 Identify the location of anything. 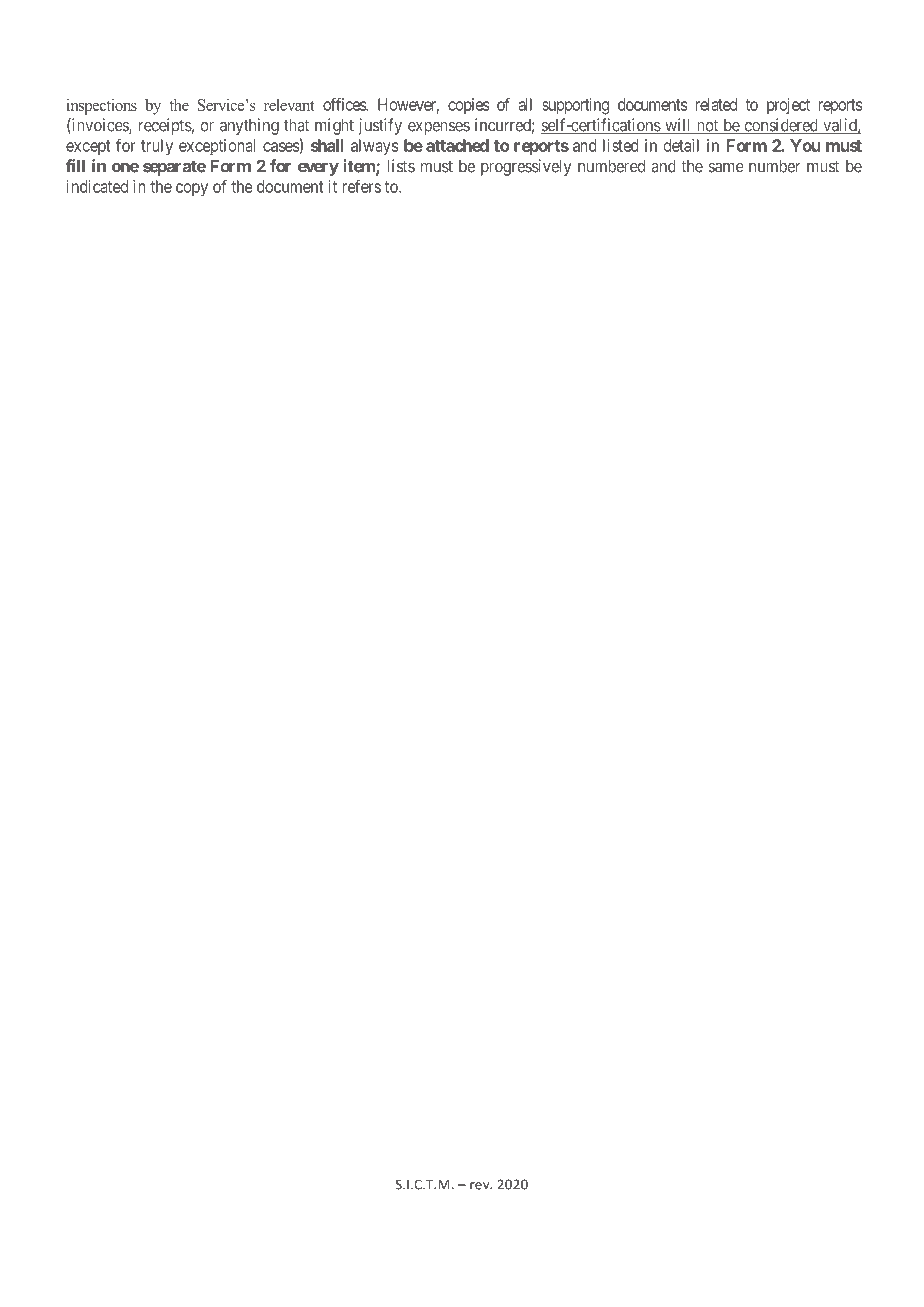
(249, 126).
